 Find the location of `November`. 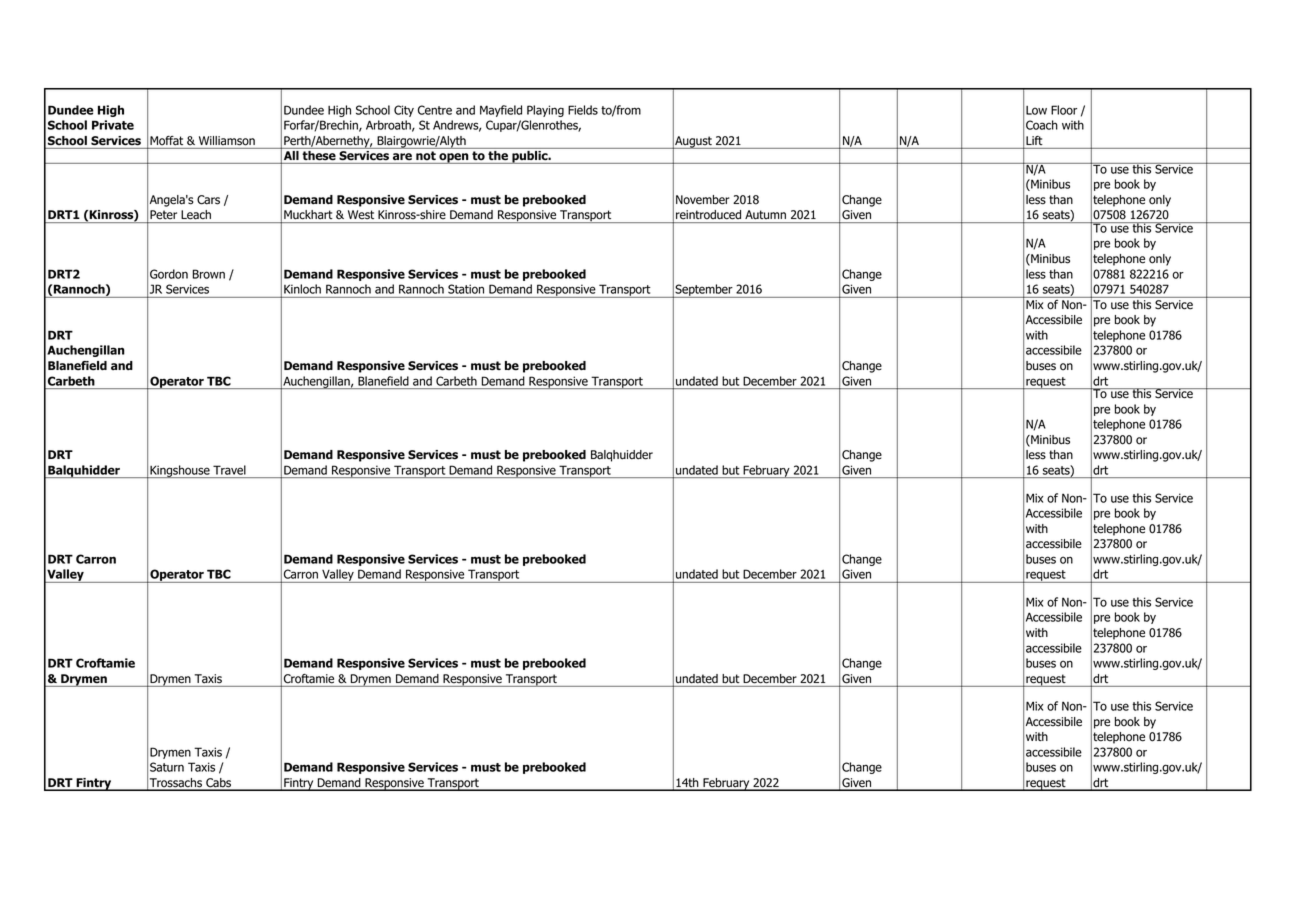

November is located at coordinates (703, 200).
